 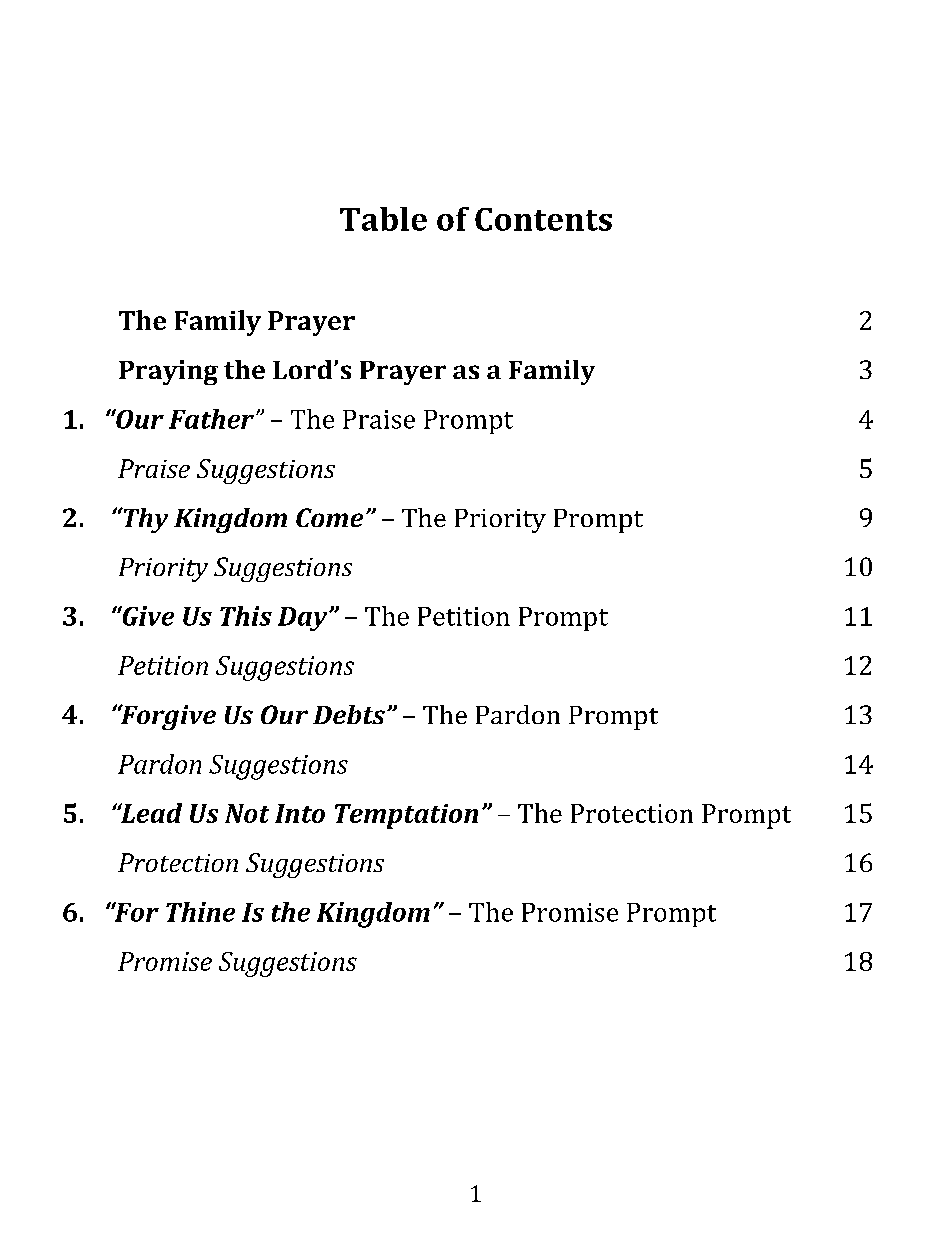 I want to click on Debts, so click(x=349, y=714).
